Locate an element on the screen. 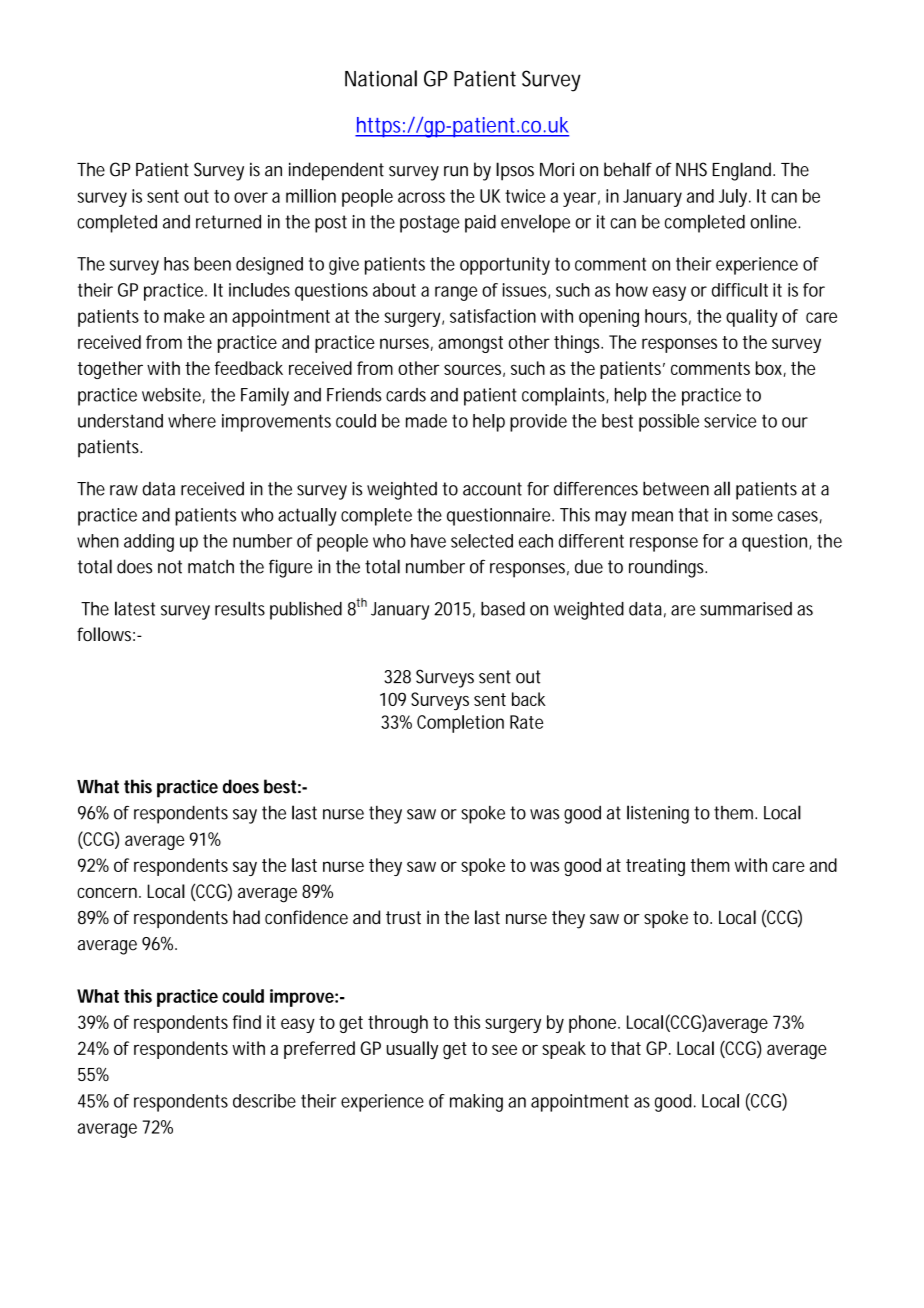  not is located at coordinates (170, 567).
